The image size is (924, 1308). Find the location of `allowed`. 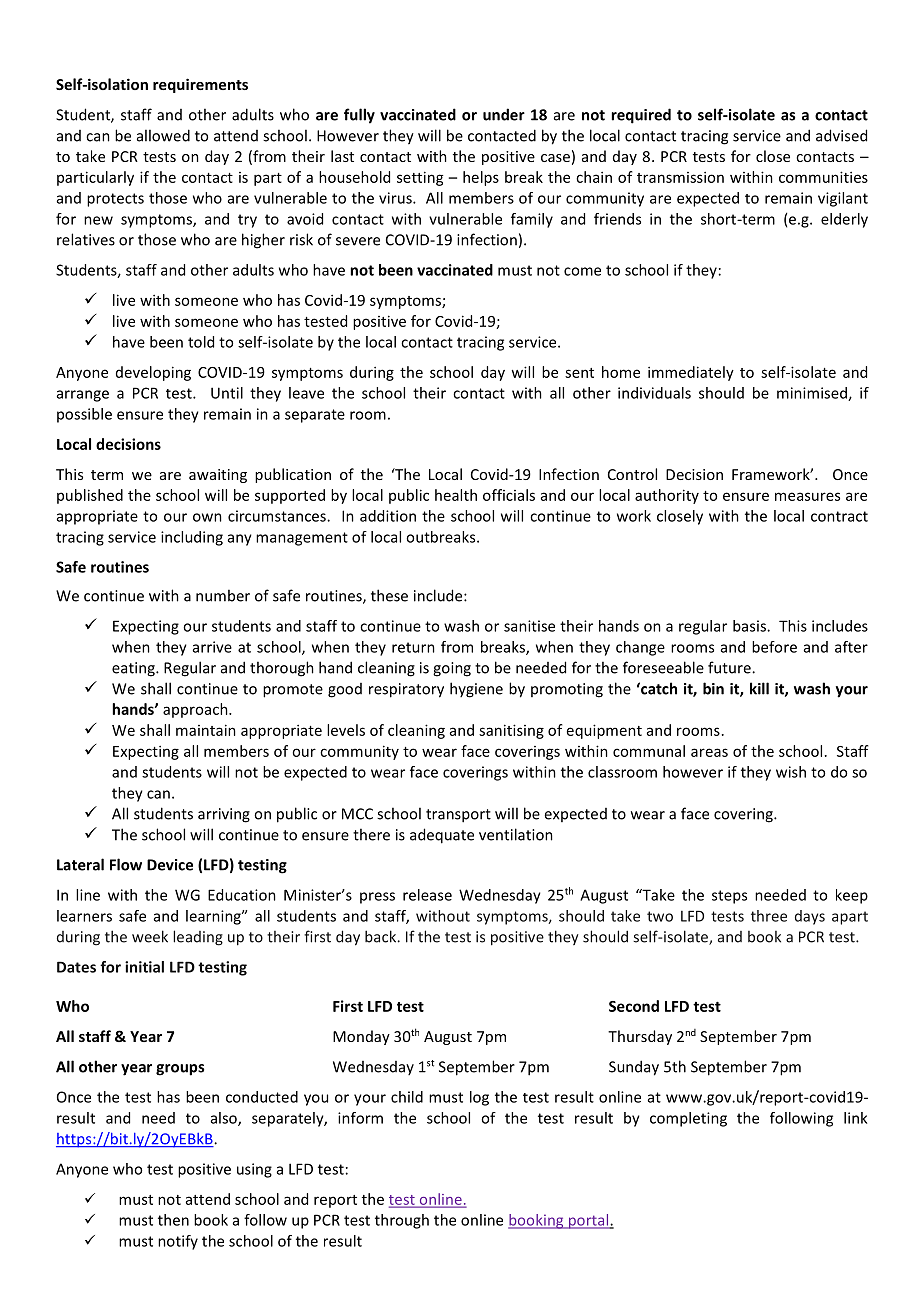

allowed is located at coordinates (163, 135).
